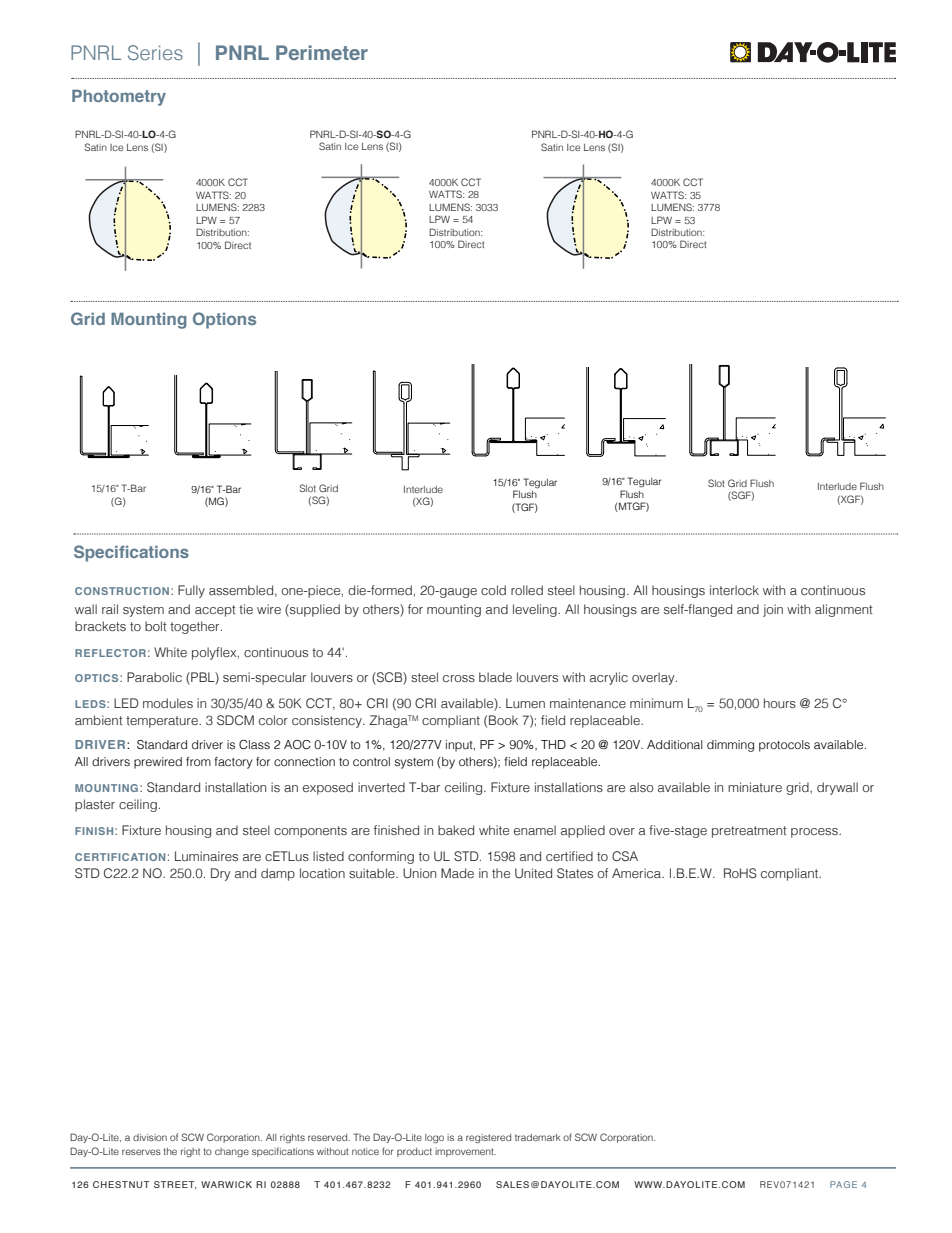 This page has height=1233, width=952. What do you see at coordinates (322, 52) in the page?
I see `Perimeter` at bounding box center [322, 52].
